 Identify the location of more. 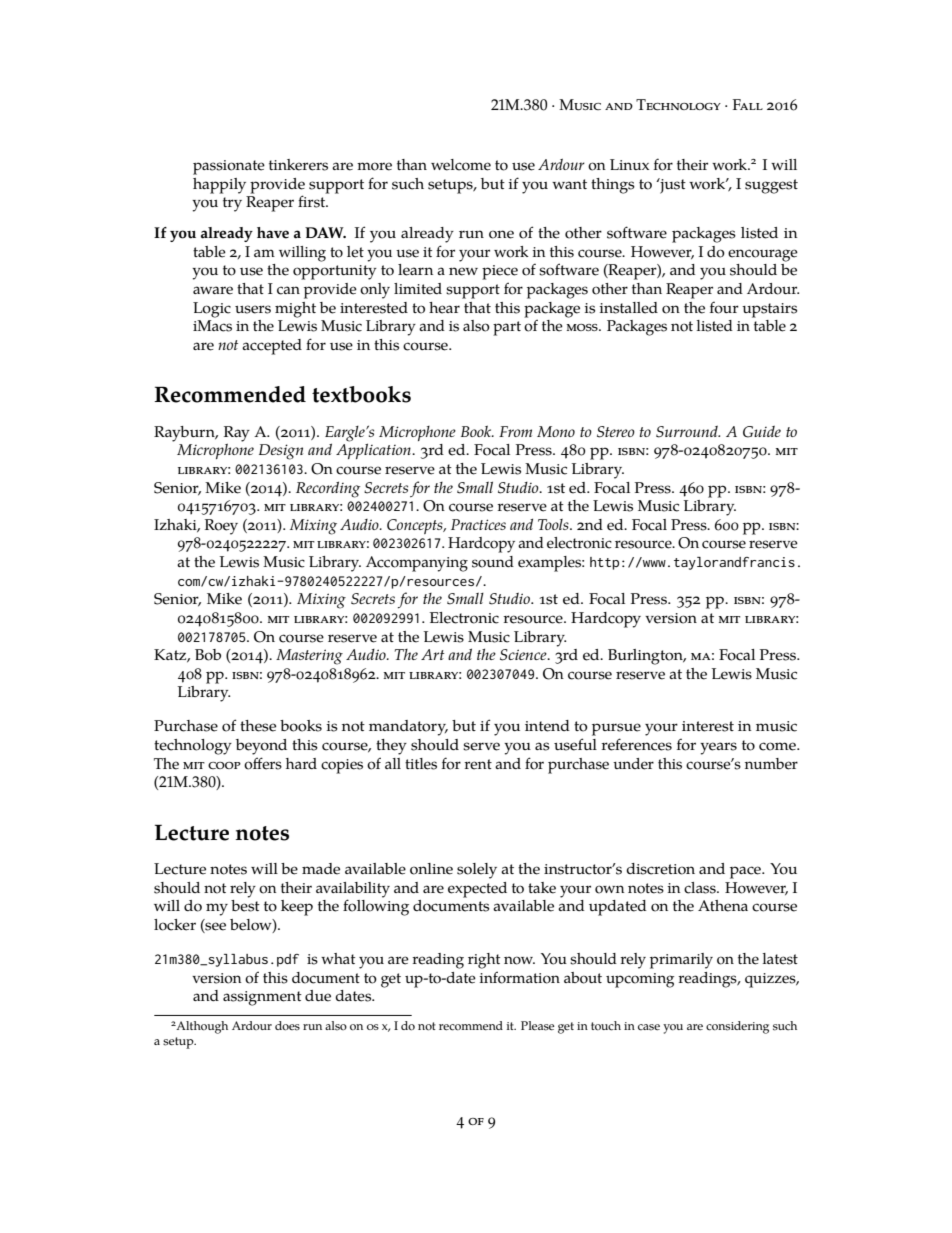
(374, 166).
